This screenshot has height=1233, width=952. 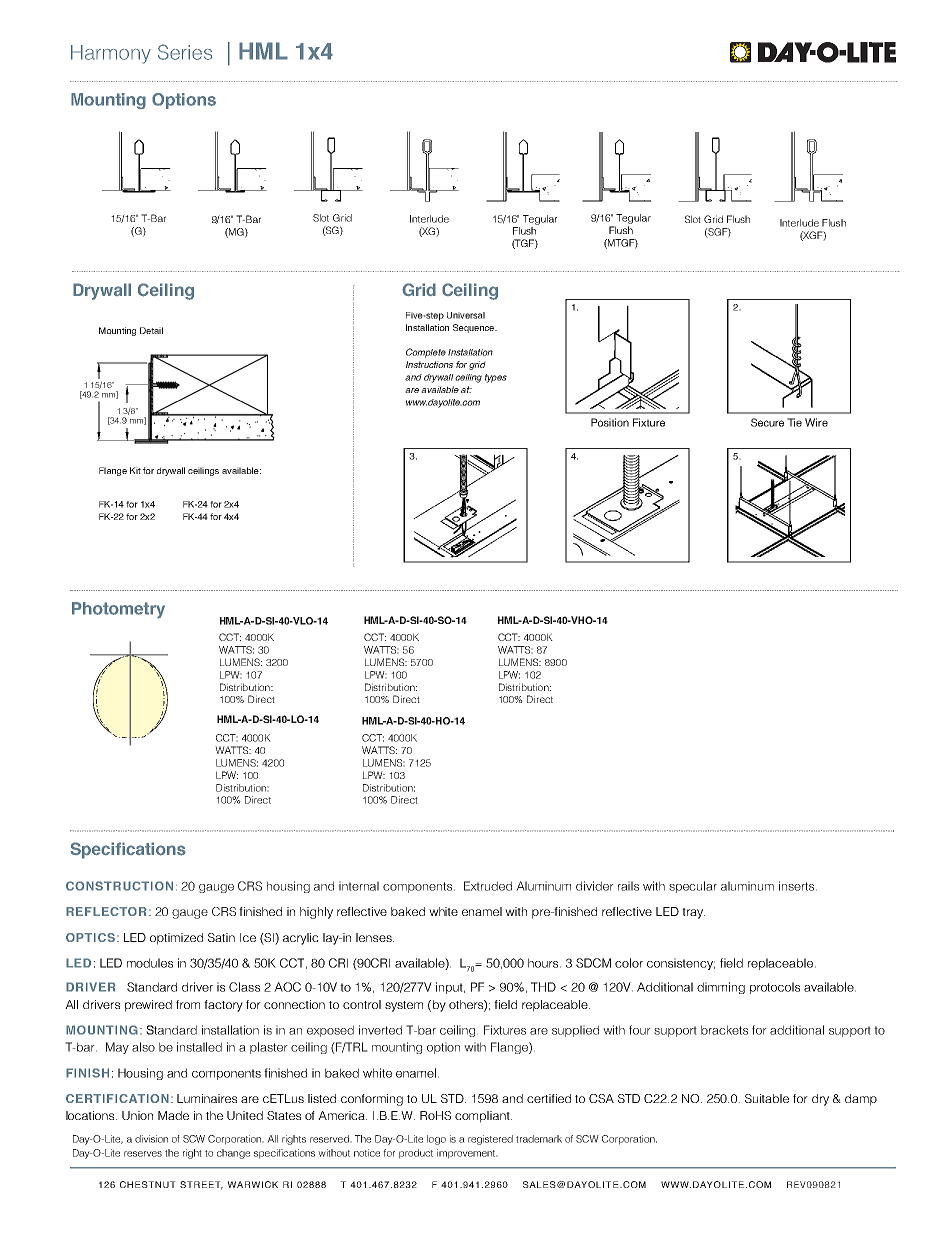 I want to click on Extruded, so click(x=488, y=886).
